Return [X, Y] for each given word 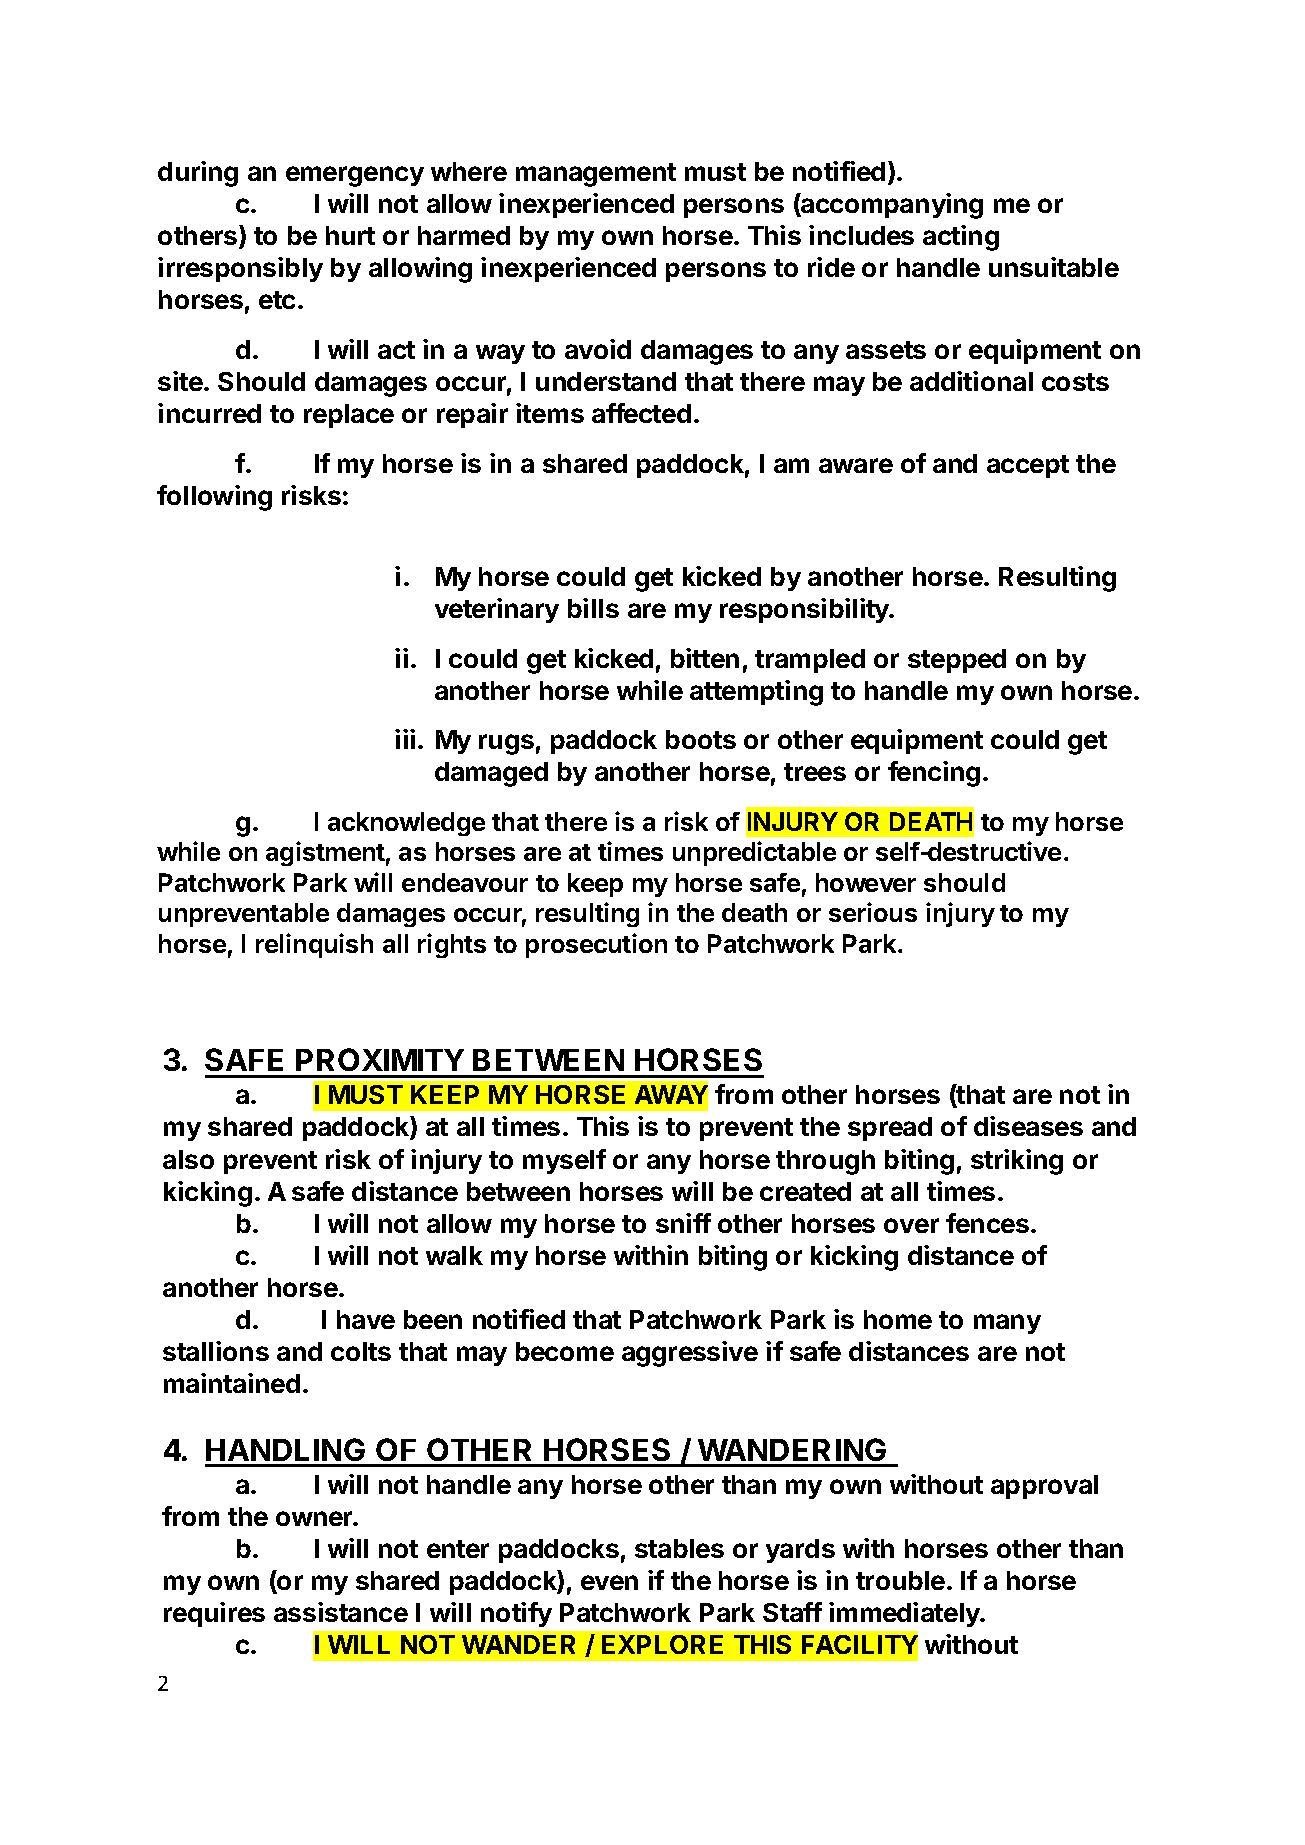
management [596, 175]
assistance [341, 1612]
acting [961, 238]
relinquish [314, 945]
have [366, 1319]
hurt [350, 235]
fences [987, 1223]
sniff [683, 1223]
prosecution [596, 945]
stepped [957, 661]
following [214, 498]
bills [593, 608]
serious [873, 912]
